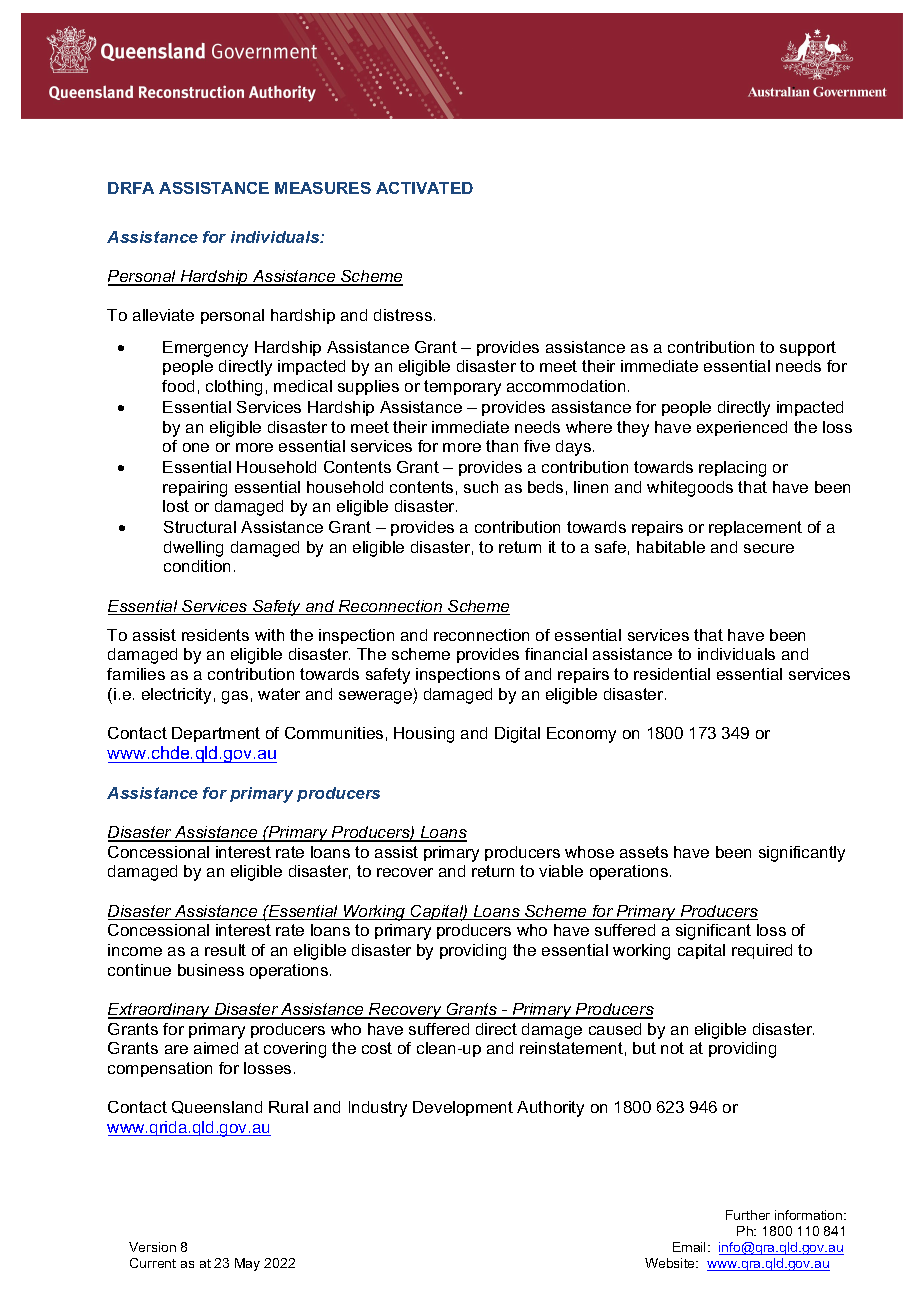 This screenshot has height=1308, width=924. Describe the element at coordinates (808, 348) in the screenshot. I see `support` at that location.
